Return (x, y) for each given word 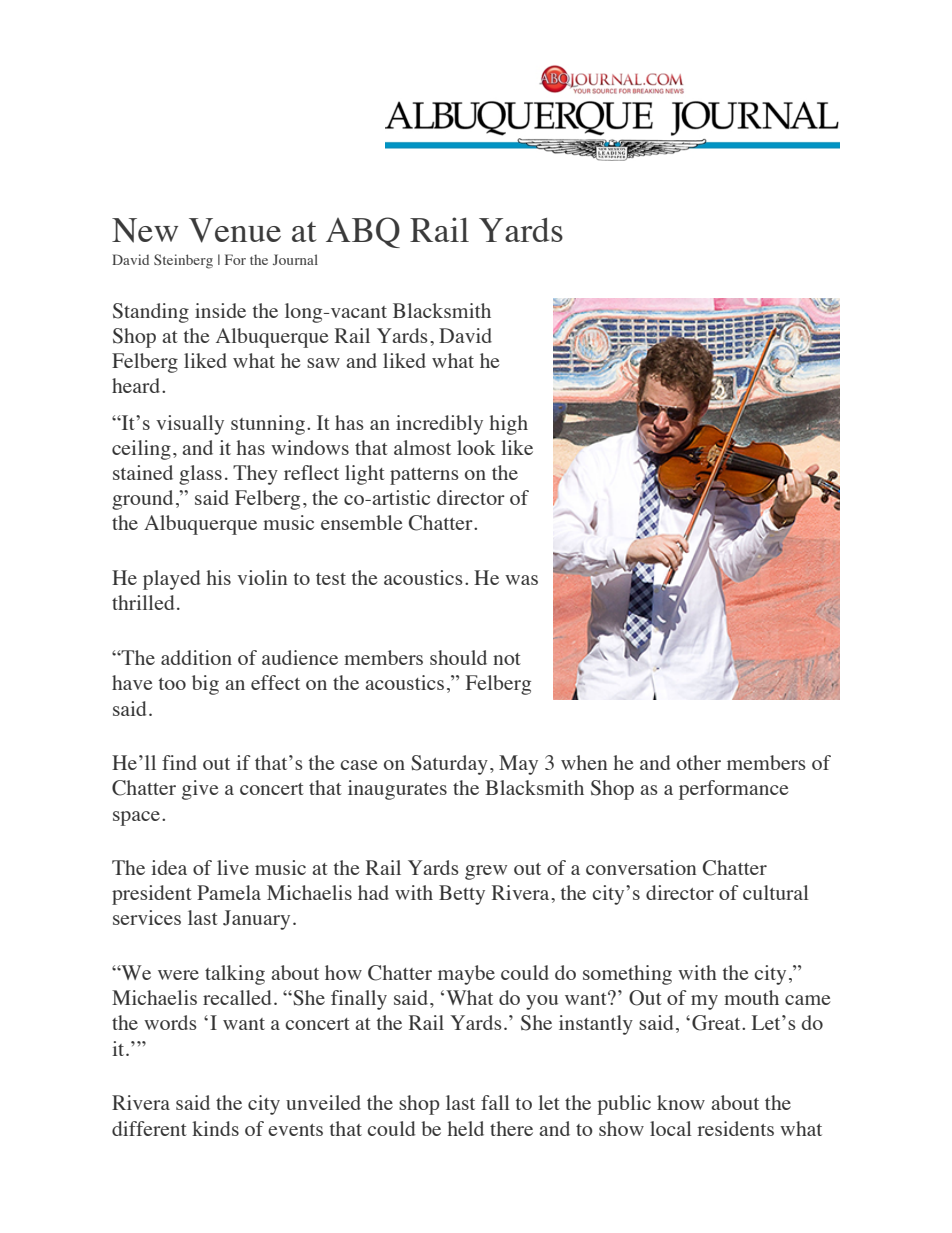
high (509, 425)
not (507, 659)
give (200, 790)
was (521, 580)
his (219, 577)
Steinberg (183, 261)
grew (486, 872)
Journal (295, 259)
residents (735, 1128)
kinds (215, 1128)
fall (495, 1102)
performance (734, 790)
